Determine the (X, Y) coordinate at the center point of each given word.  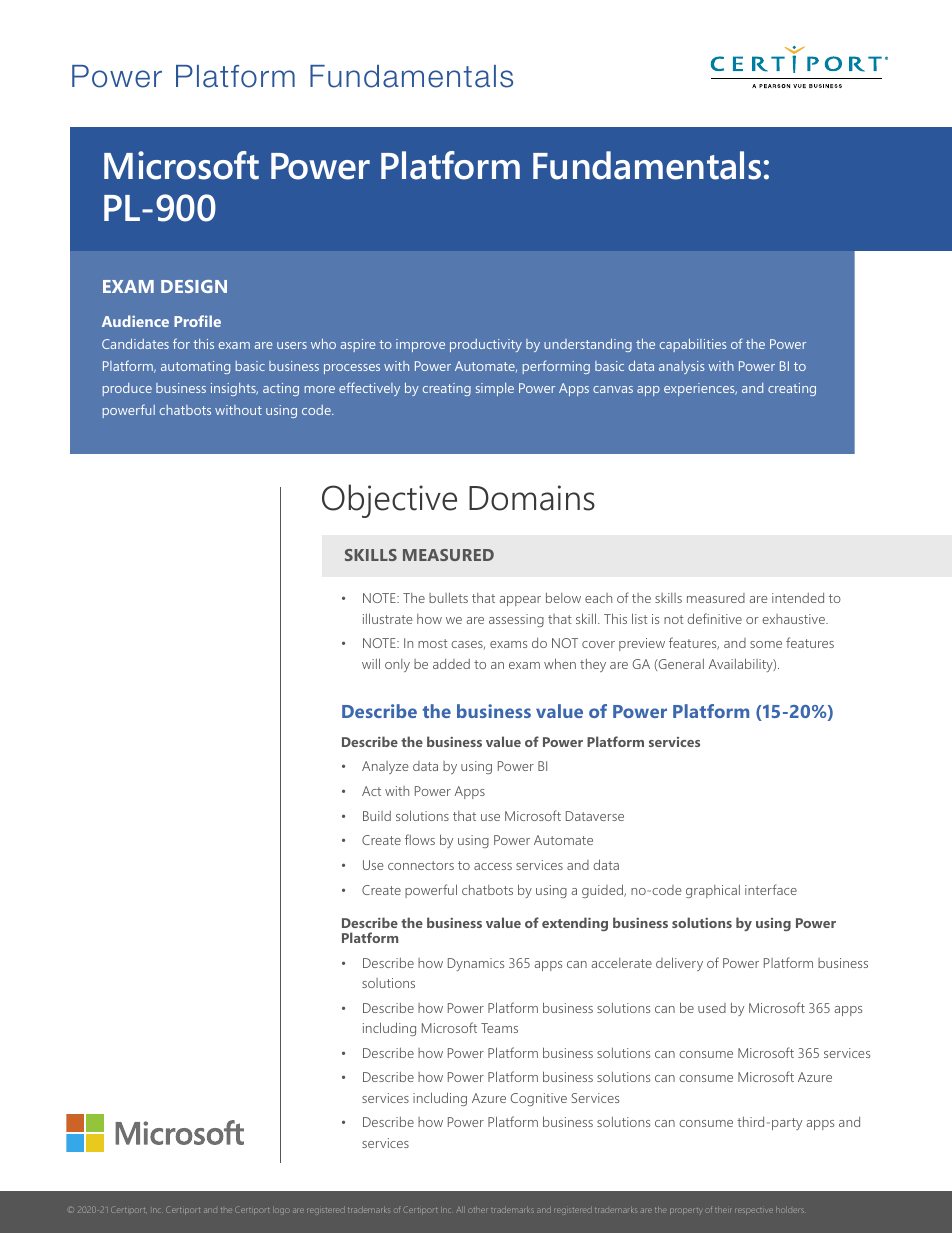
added (451, 664)
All (460, 1210)
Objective (389, 501)
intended (798, 598)
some (766, 644)
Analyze (385, 767)
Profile (197, 321)
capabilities (693, 345)
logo (281, 1210)
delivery (679, 964)
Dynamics (476, 964)
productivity (486, 345)
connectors (421, 865)
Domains (532, 498)
